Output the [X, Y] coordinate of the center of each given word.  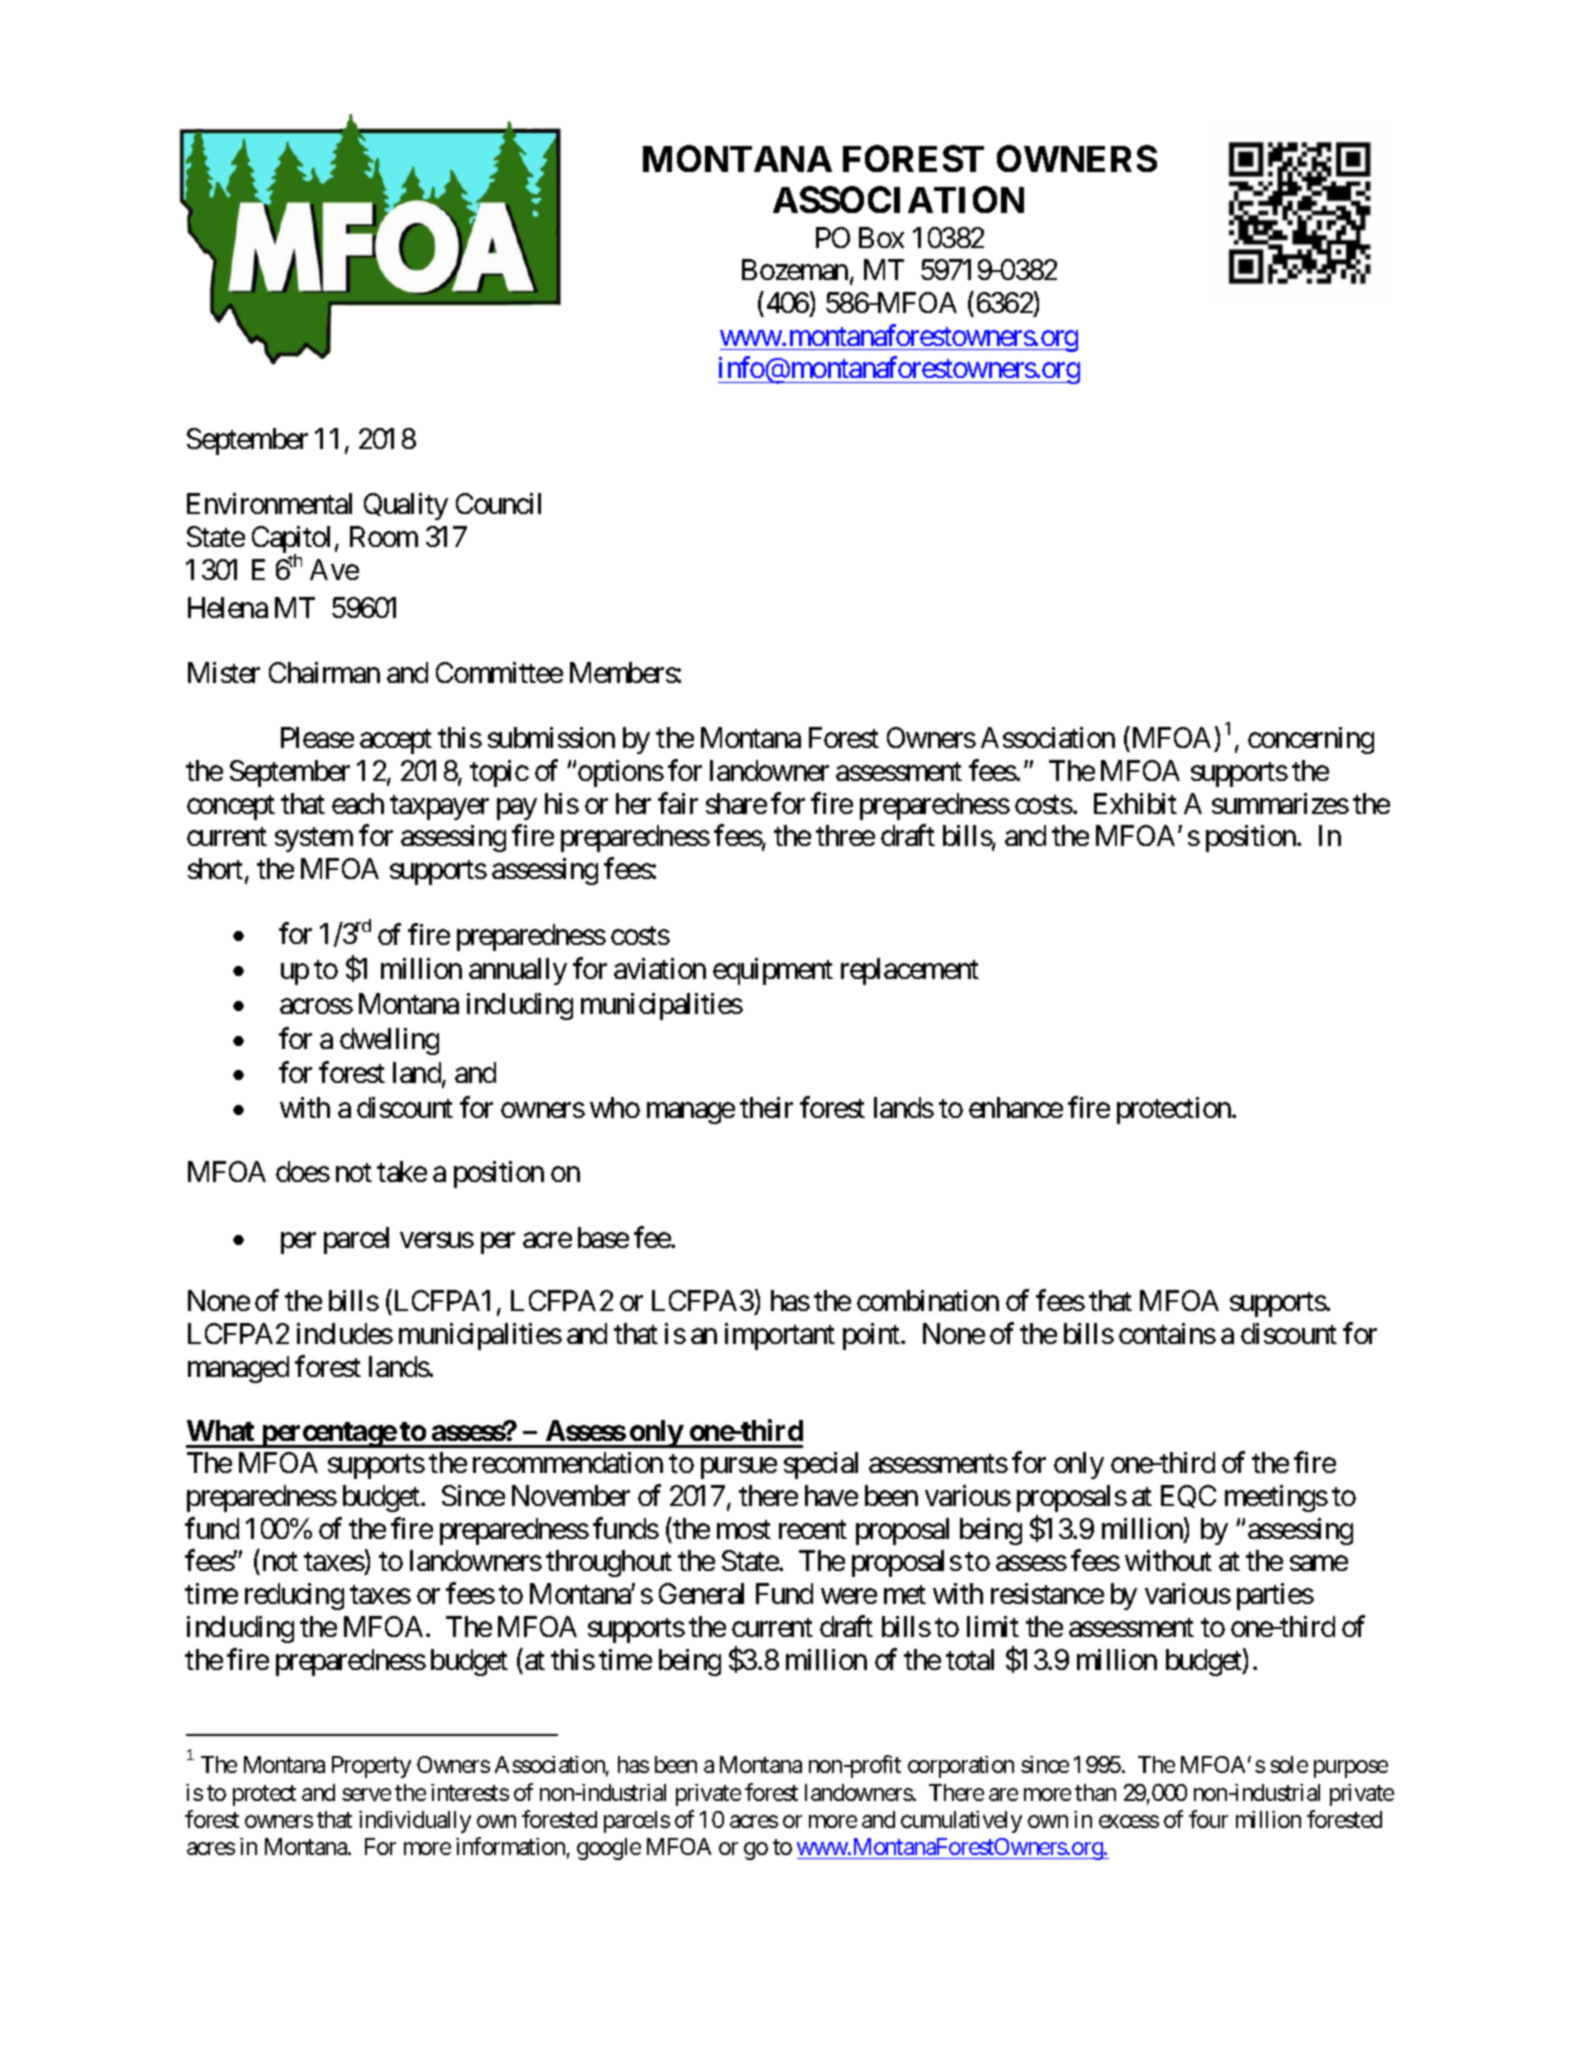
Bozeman [795, 269]
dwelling [389, 1041]
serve [366, 1795]
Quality [406, 506]
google [609, 1849]
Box [881, 237]
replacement [910, 971]
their [766, 1107]
